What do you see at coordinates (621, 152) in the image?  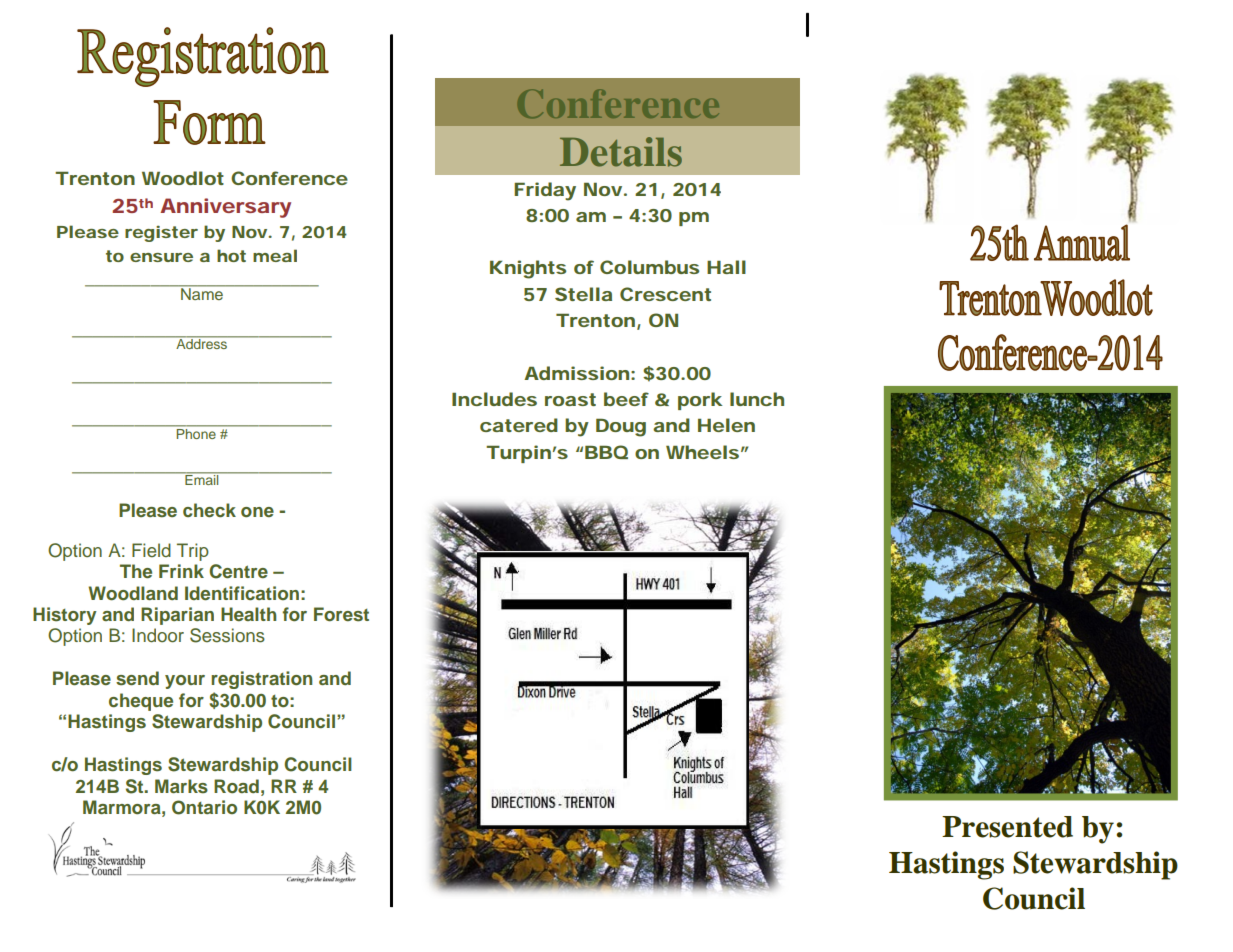 I see `Details` at bounding box center [621, 152].
